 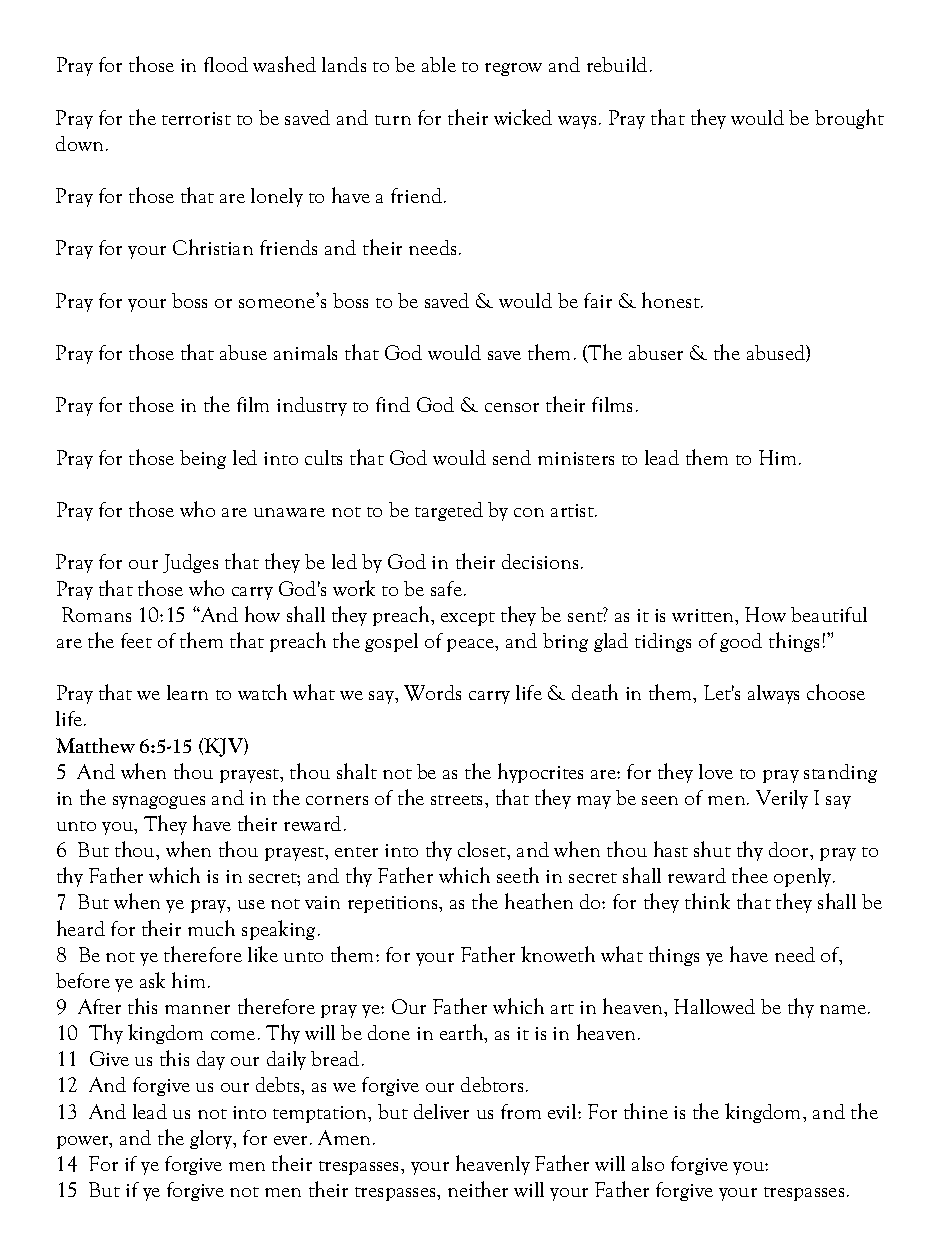 I want to click on send, so click(x=512, y=457).
